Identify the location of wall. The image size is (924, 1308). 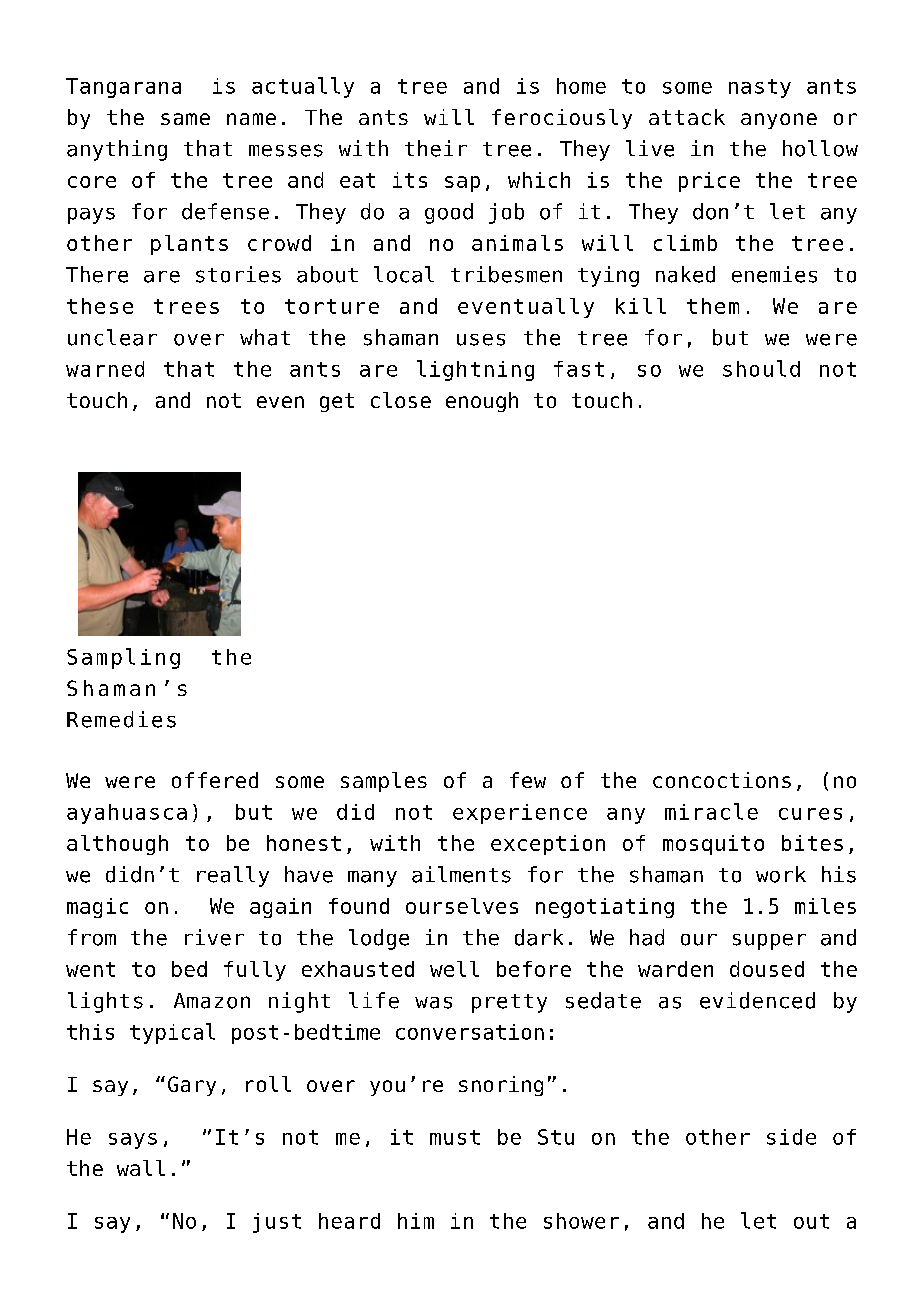
(141, 1168).
